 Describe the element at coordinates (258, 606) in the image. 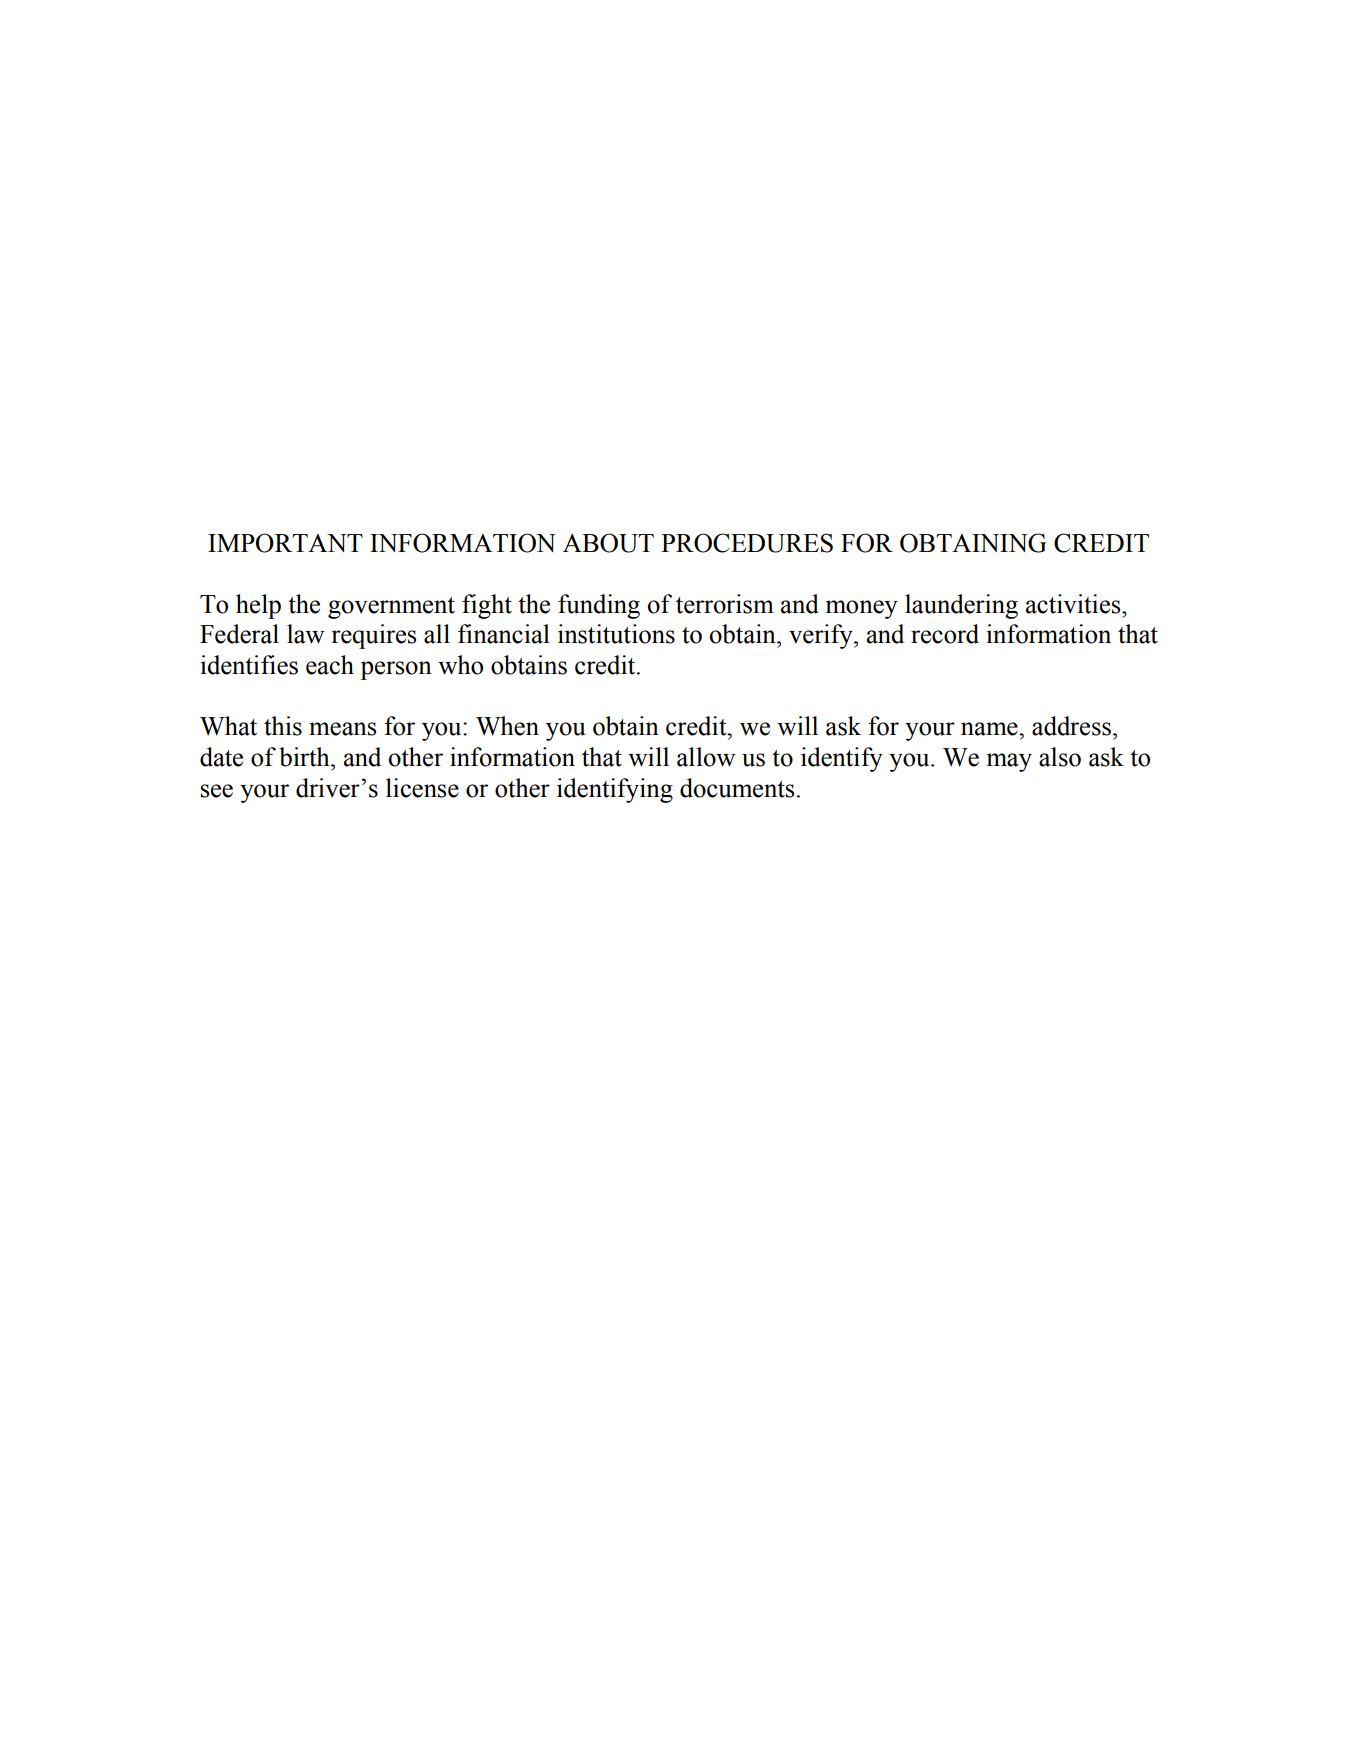

I see `help` at that location.
